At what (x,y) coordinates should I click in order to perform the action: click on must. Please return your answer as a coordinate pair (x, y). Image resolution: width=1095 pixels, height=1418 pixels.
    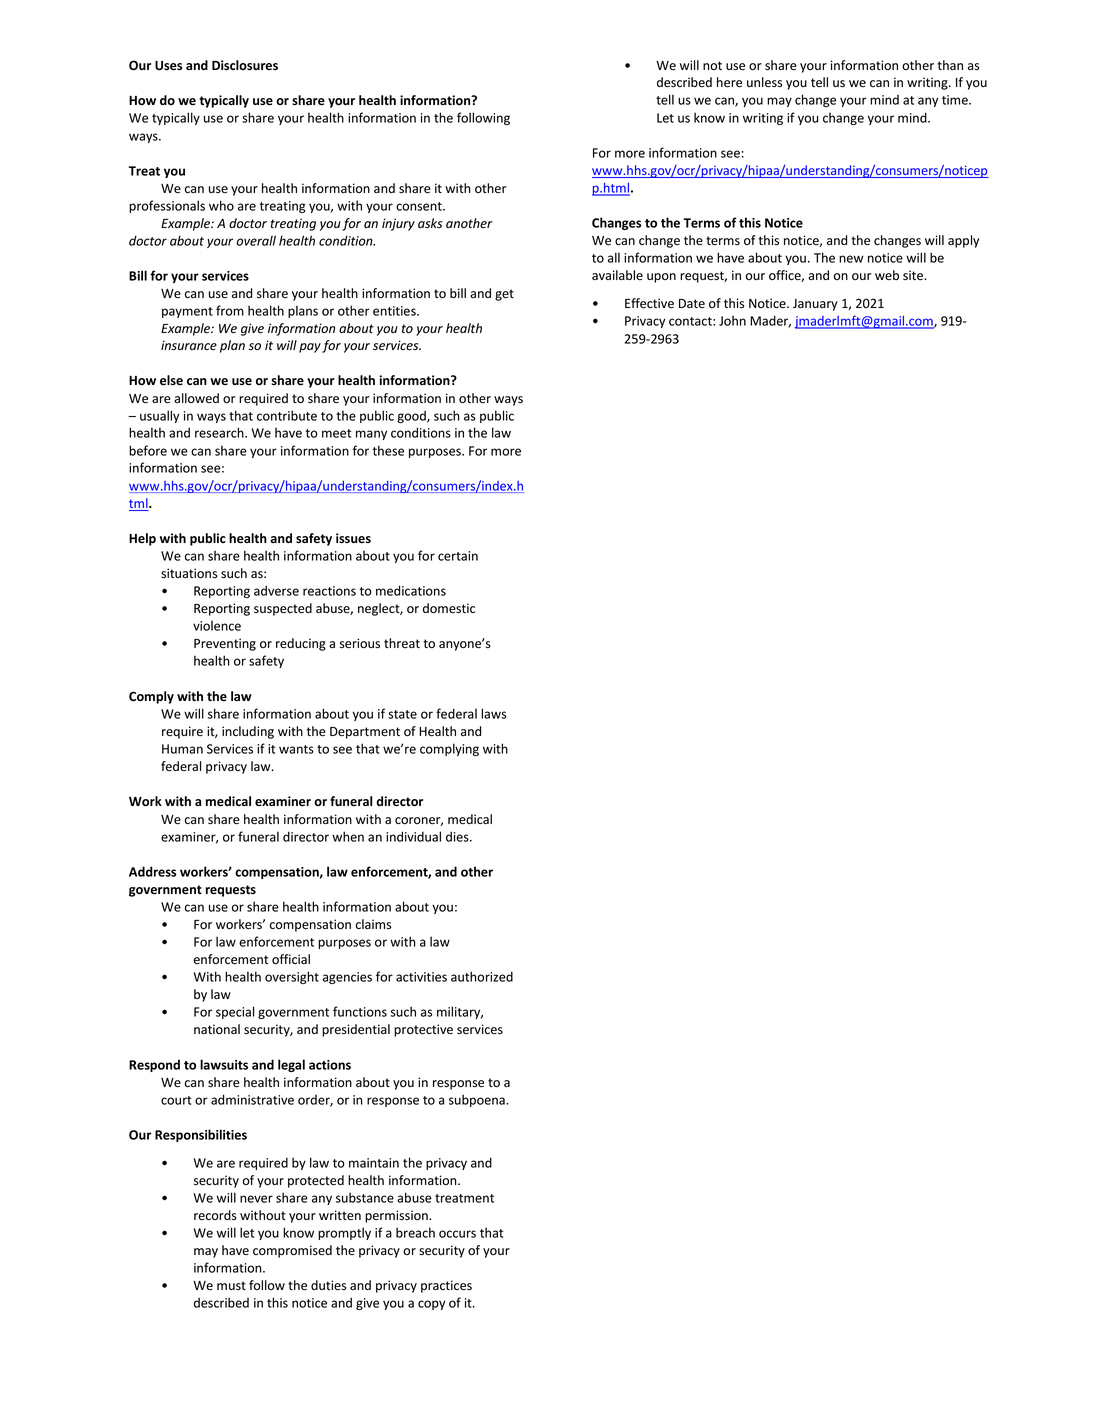
    Looking at the image, I should click on (231, 1285).
